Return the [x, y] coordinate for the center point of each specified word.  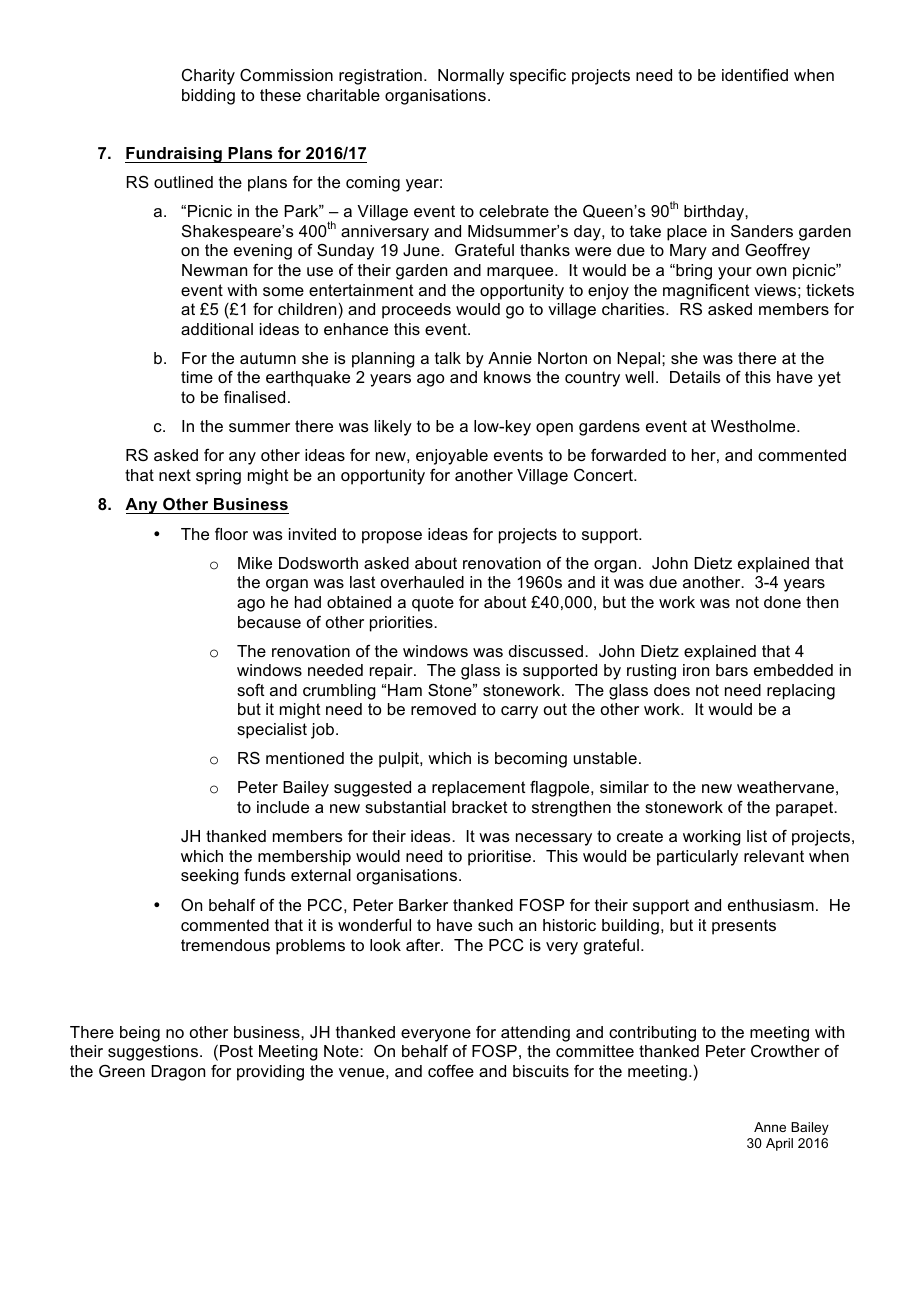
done [782, 602]
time [197, 377]
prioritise [501, 858]
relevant [774, 856]
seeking [210, 877]
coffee [451, 1071]
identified [755, 75]
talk [448, 358]
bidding [208, 97]
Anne [770, 1127]
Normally [471, 77]
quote [433, 604]
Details [695, 377]
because [269, 622]
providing [270, 1073]
